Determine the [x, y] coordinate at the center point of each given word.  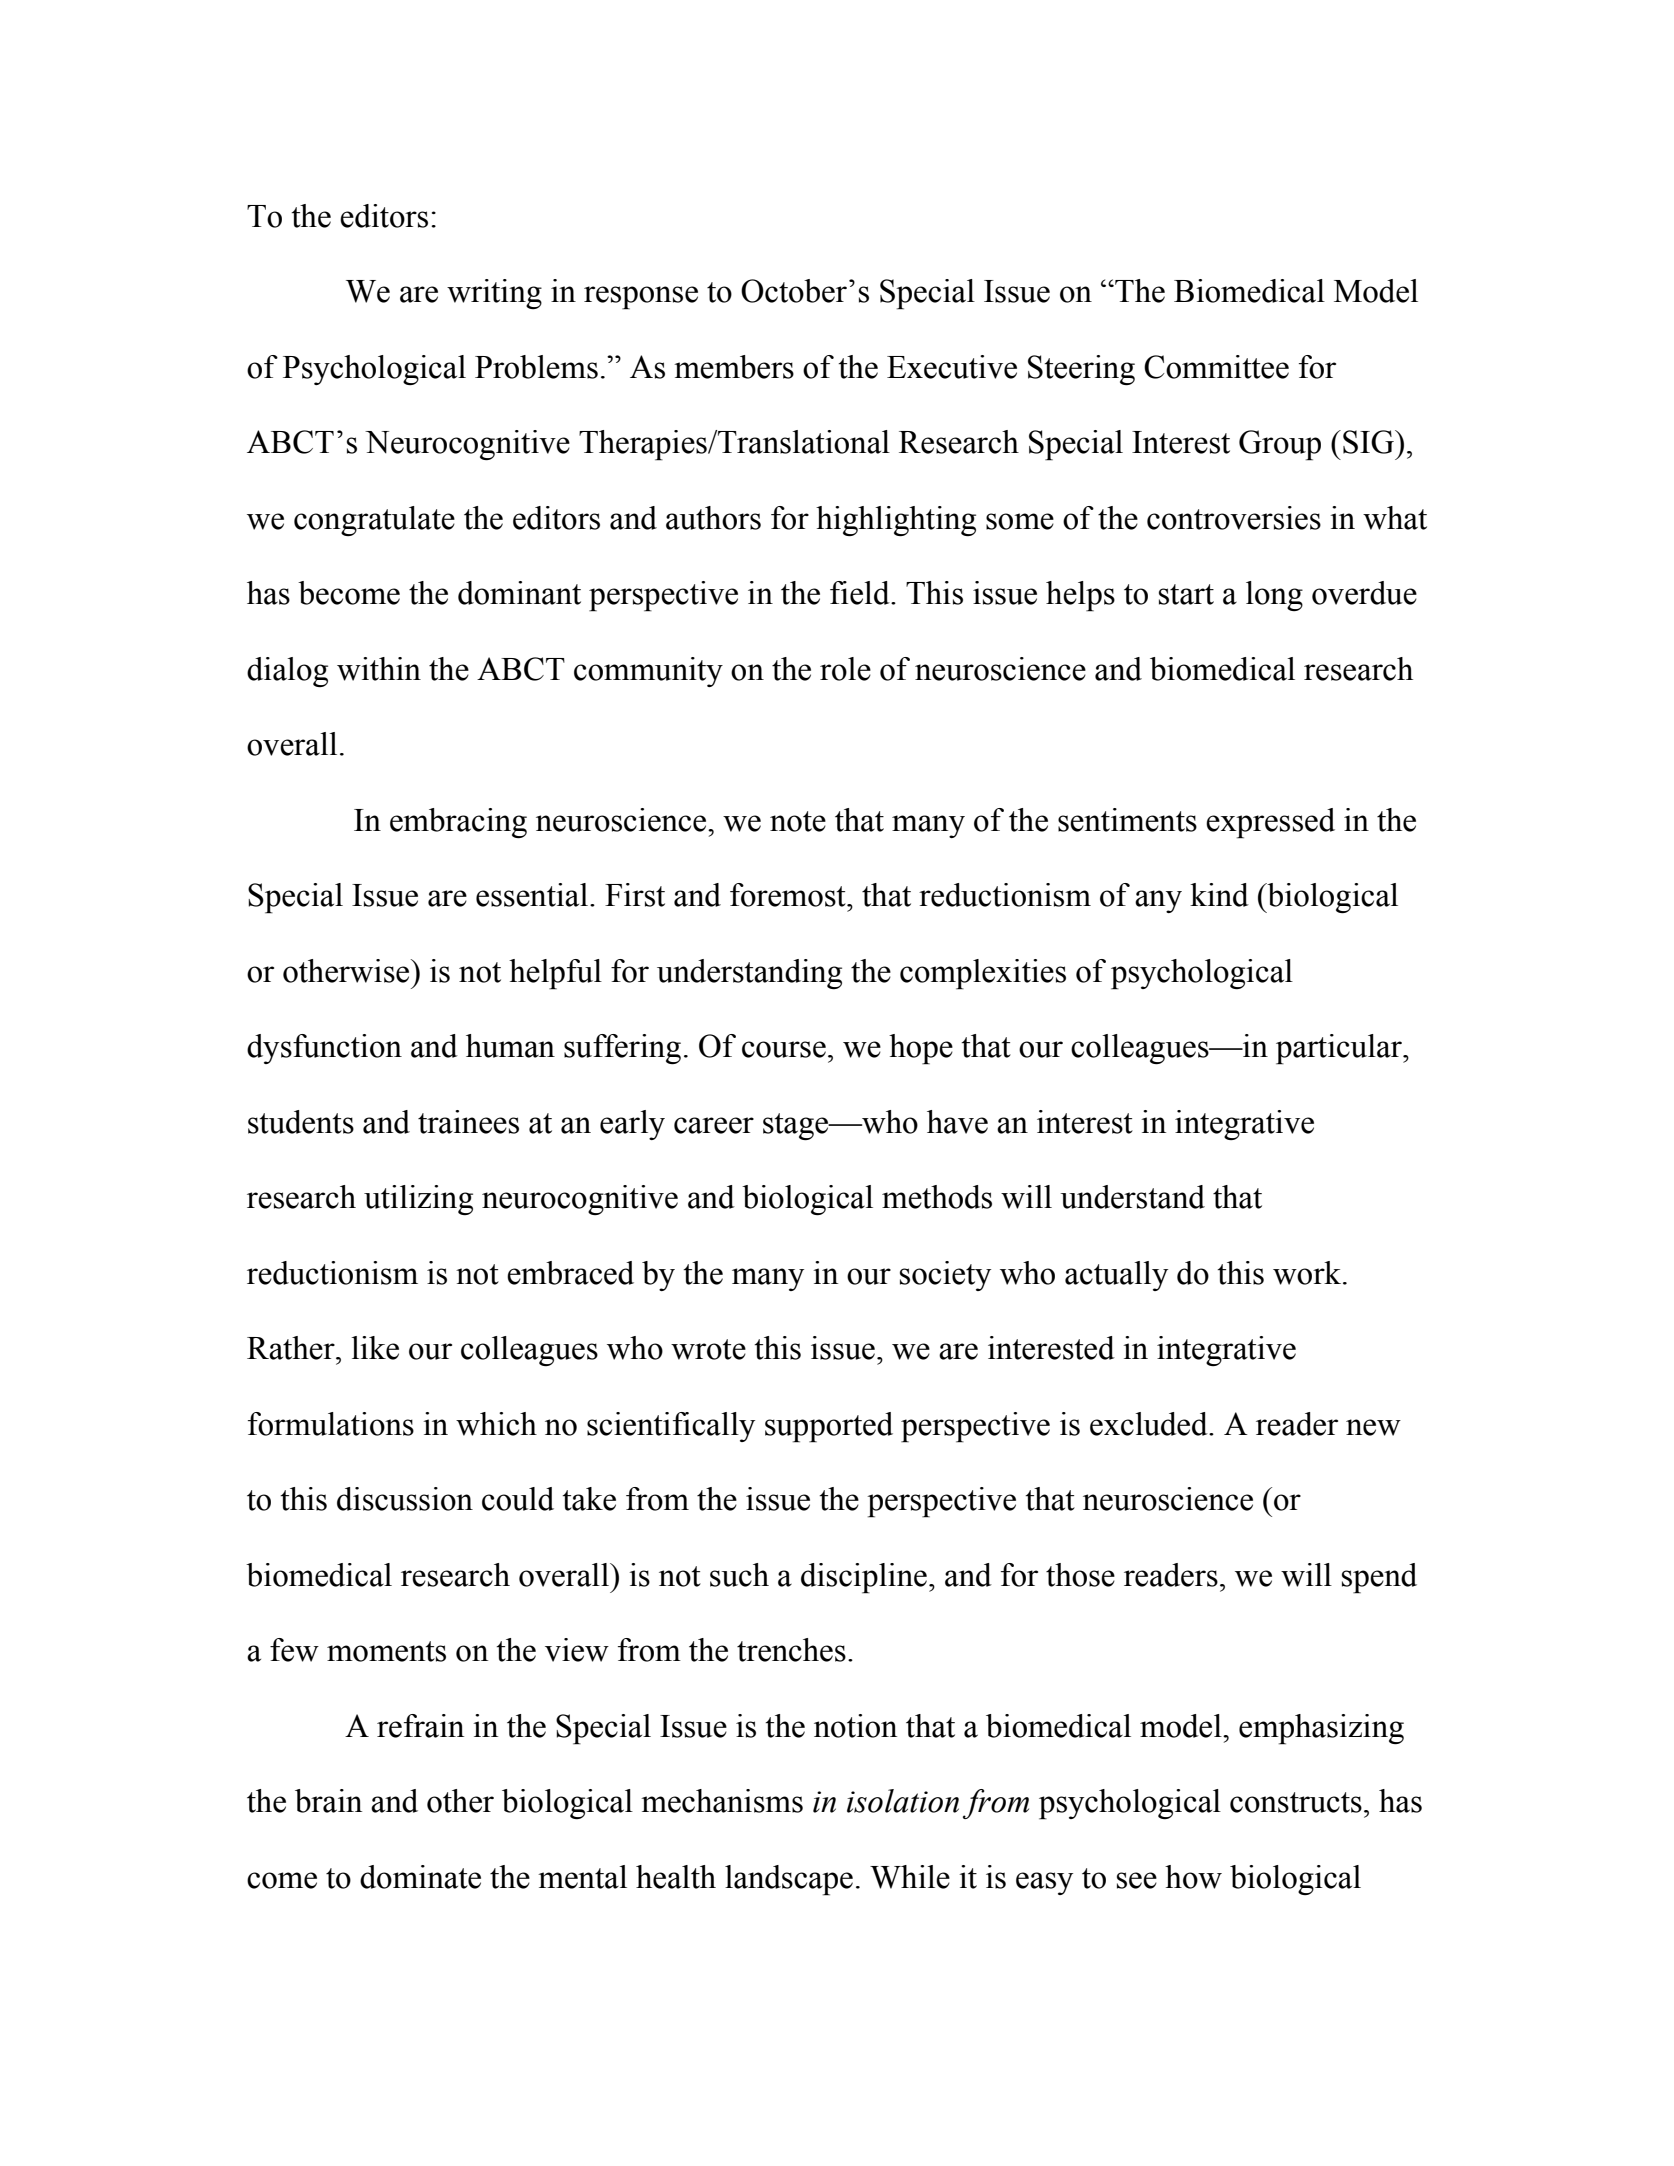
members [734, 367]
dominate [420, 1877]
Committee [1216, 367]
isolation [903, 1801]
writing [494, 294]
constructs [1296, 1802]
